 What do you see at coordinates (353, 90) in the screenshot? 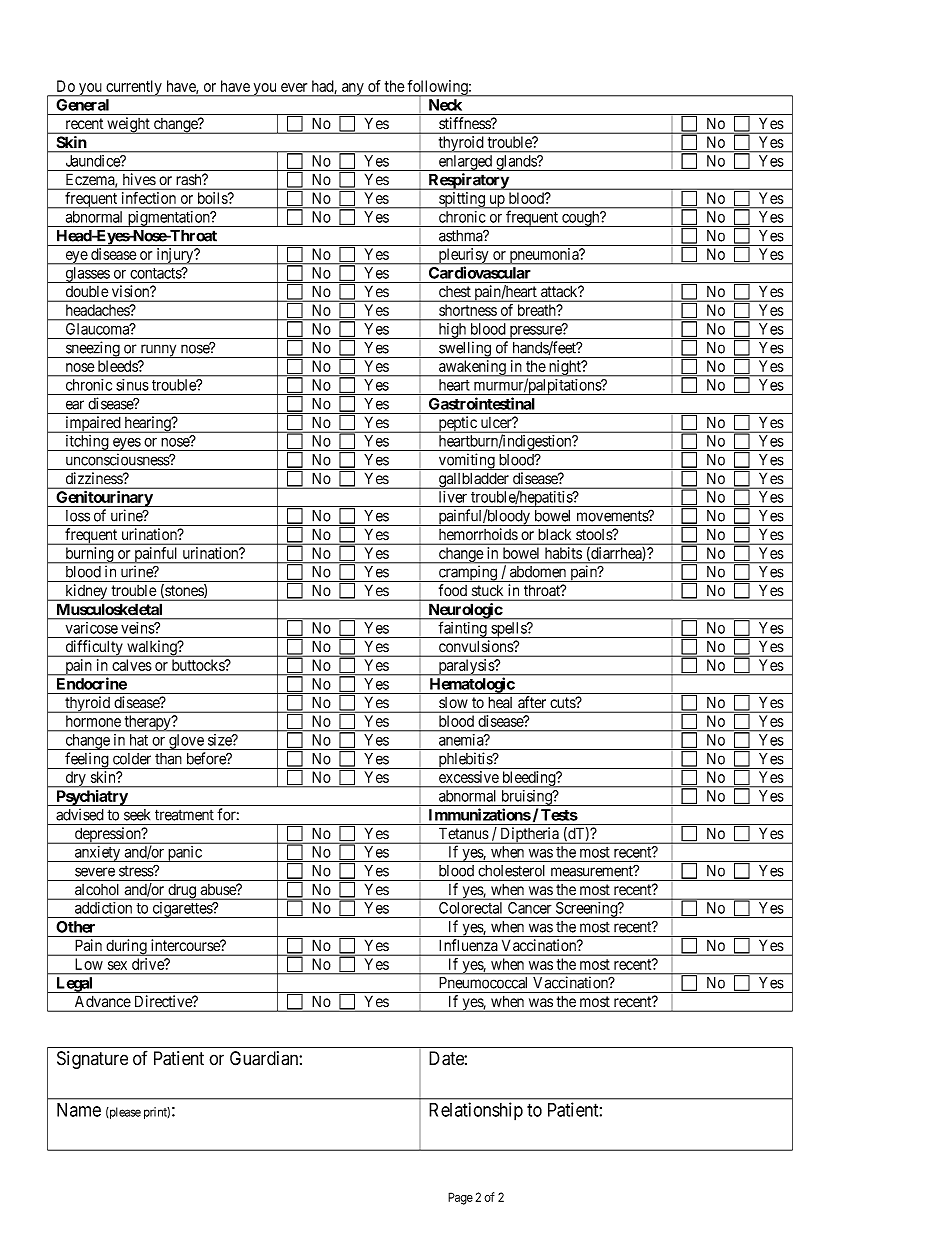
I see `any` at bounding box center [353, 90].
